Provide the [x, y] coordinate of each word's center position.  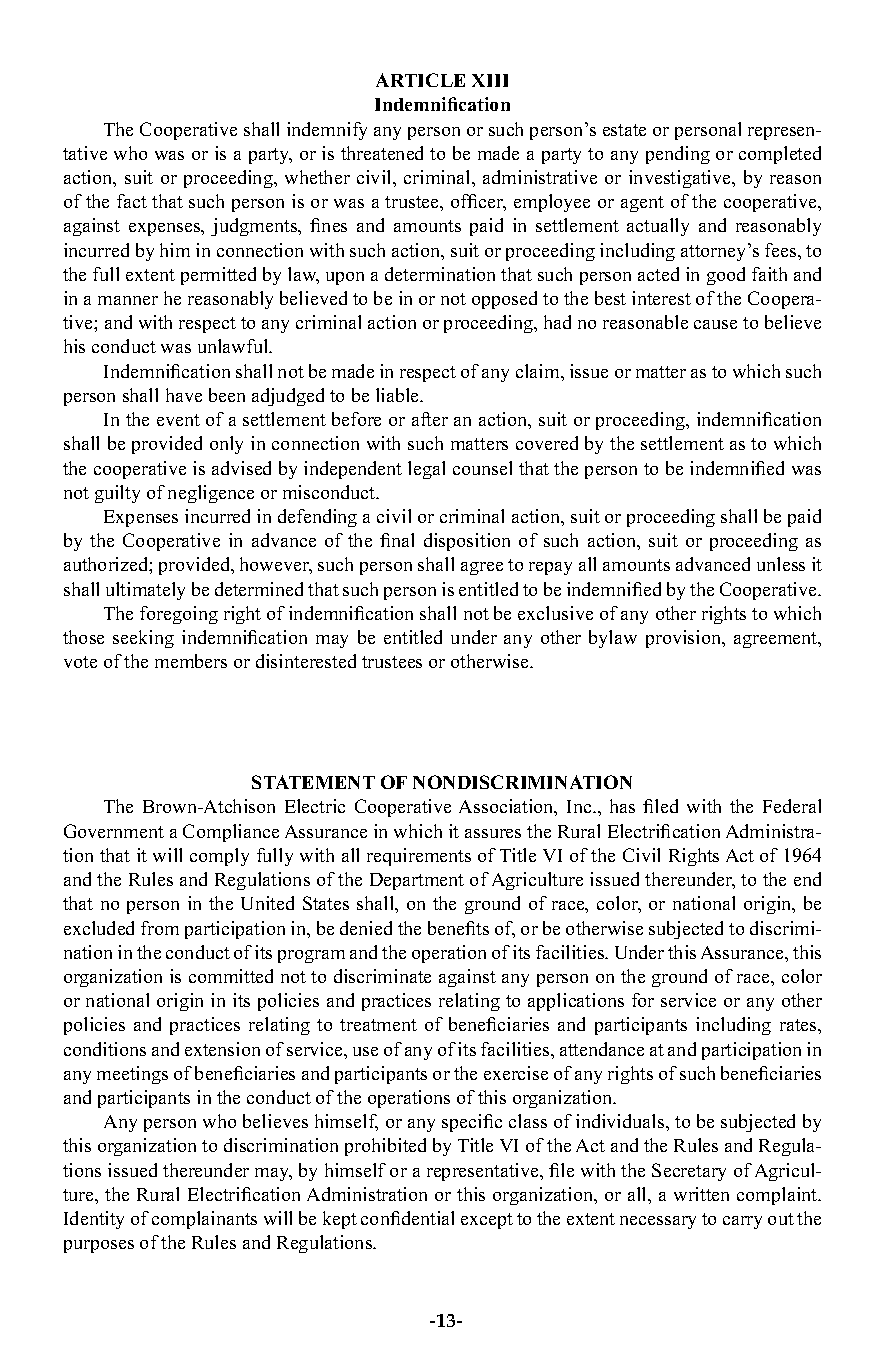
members [191, 661]
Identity [94, 1220]
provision [685, 639]
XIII [490, 80]
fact [132, 201]
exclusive [555, 613]
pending [678, 155]
